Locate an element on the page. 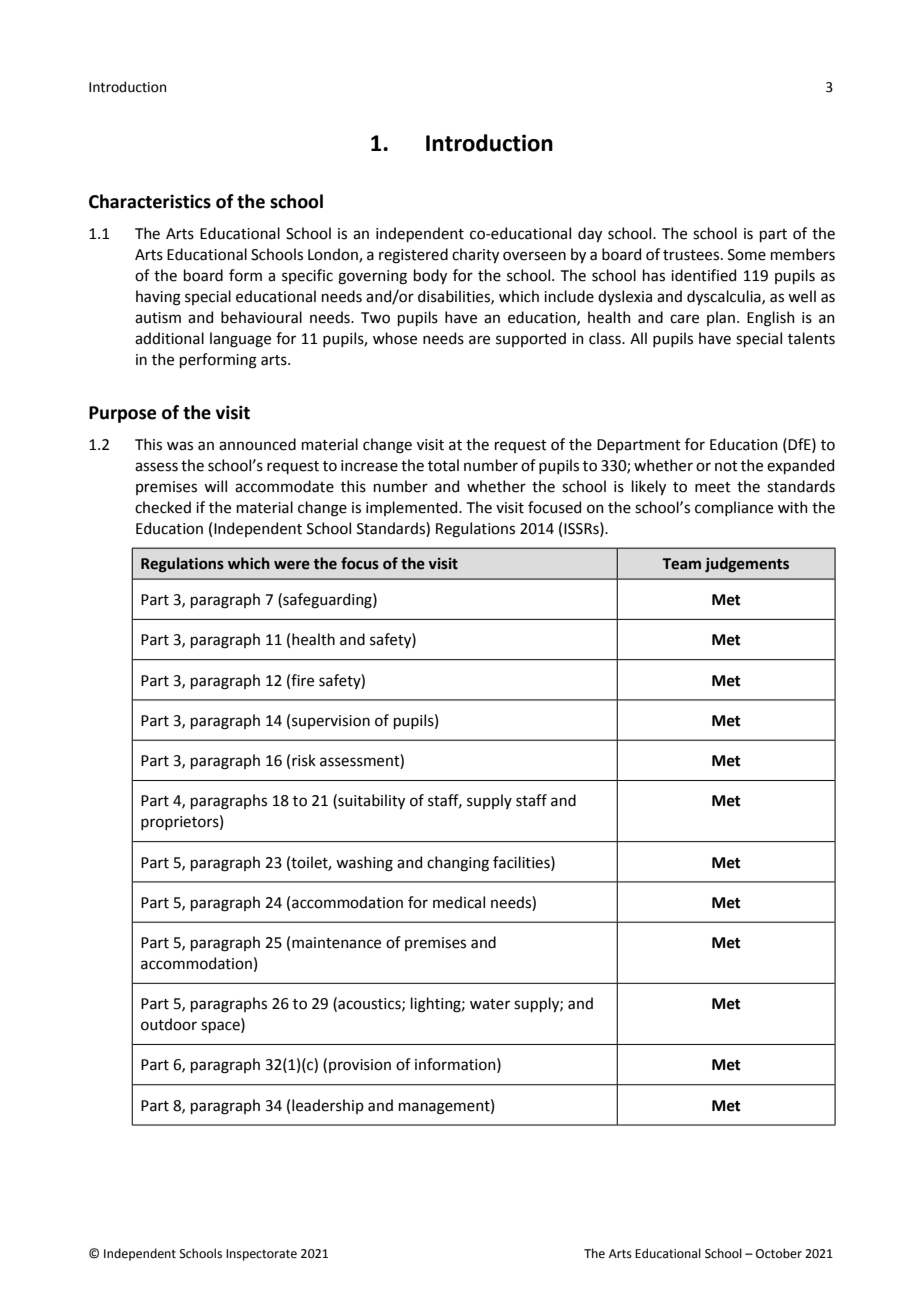 The height and width of the page is (1308, 924). judgements is located at coordinates (747, 564).
